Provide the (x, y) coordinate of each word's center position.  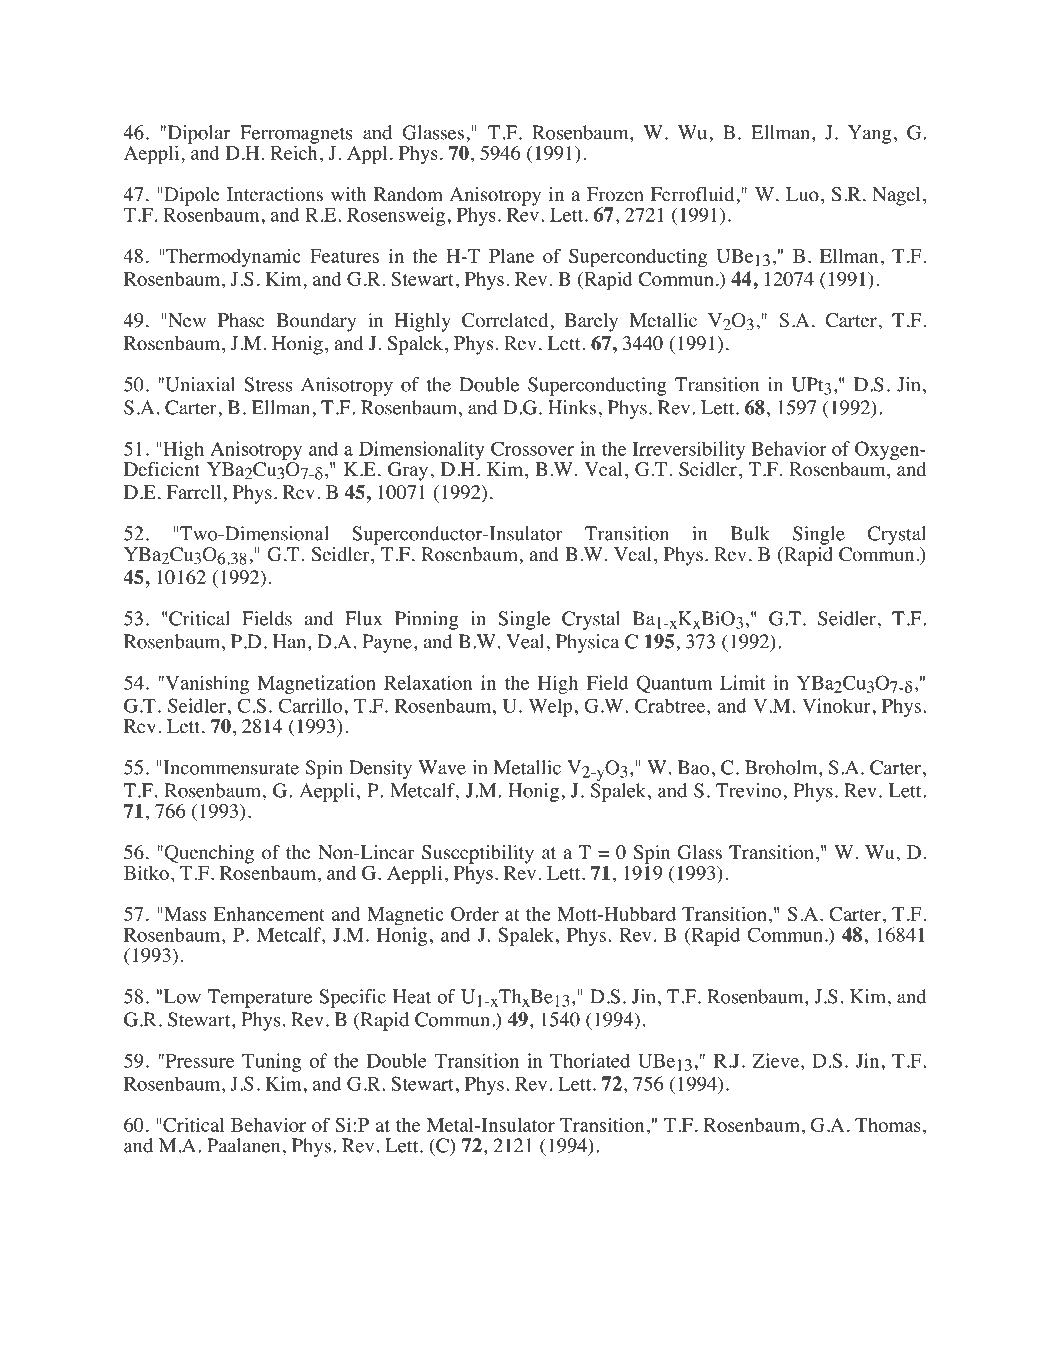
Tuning (271, 1062)
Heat (412, 996)
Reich (293, 151)
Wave (442, 767)
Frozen (615, 194)
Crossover (532, 448)
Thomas (888, 1125)
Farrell (195, 492)
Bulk (750, 533)
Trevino (748, 790)
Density (380, 769)
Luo (802, 194)
